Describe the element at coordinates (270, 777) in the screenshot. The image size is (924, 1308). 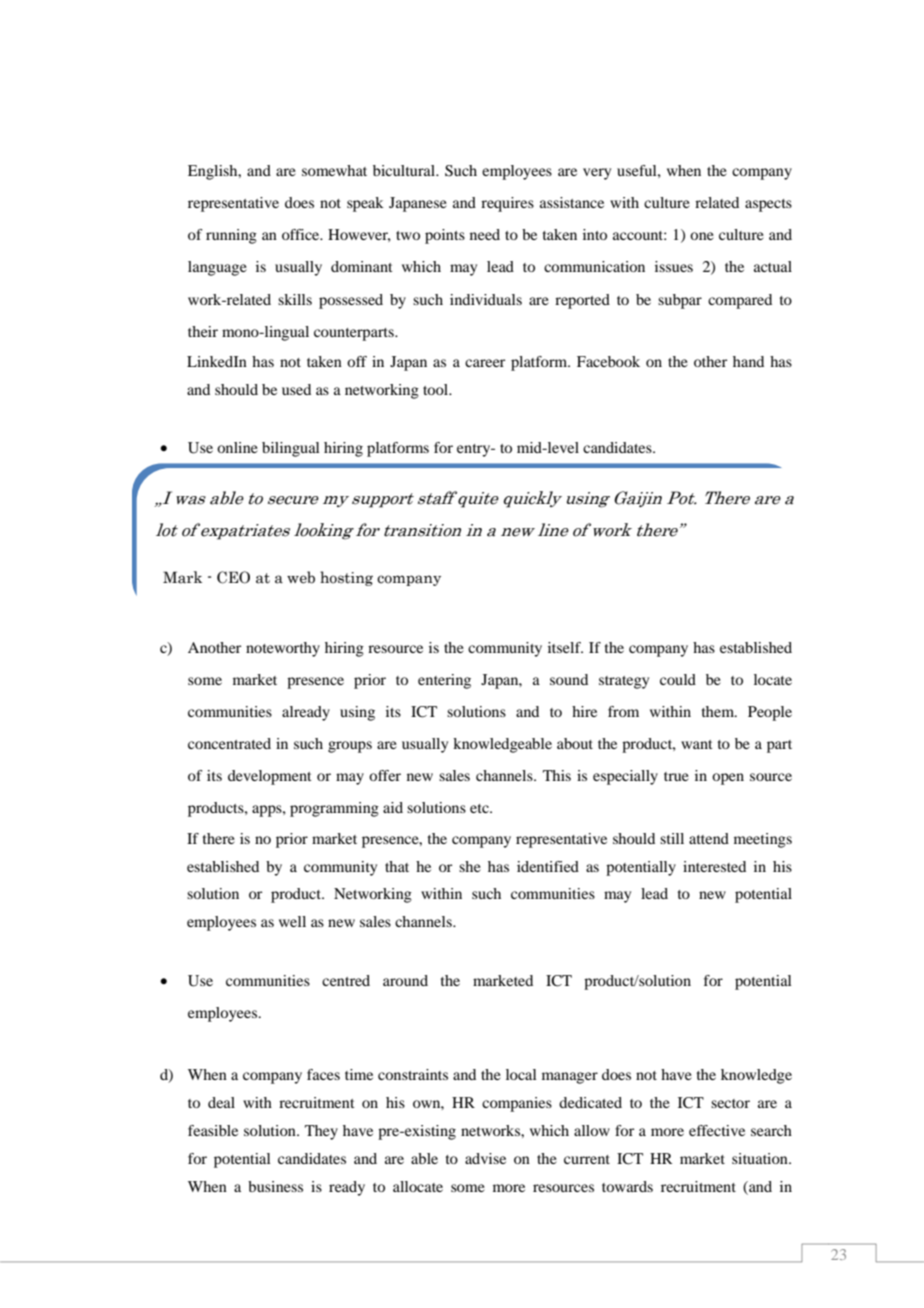
I see `development` at that location.
